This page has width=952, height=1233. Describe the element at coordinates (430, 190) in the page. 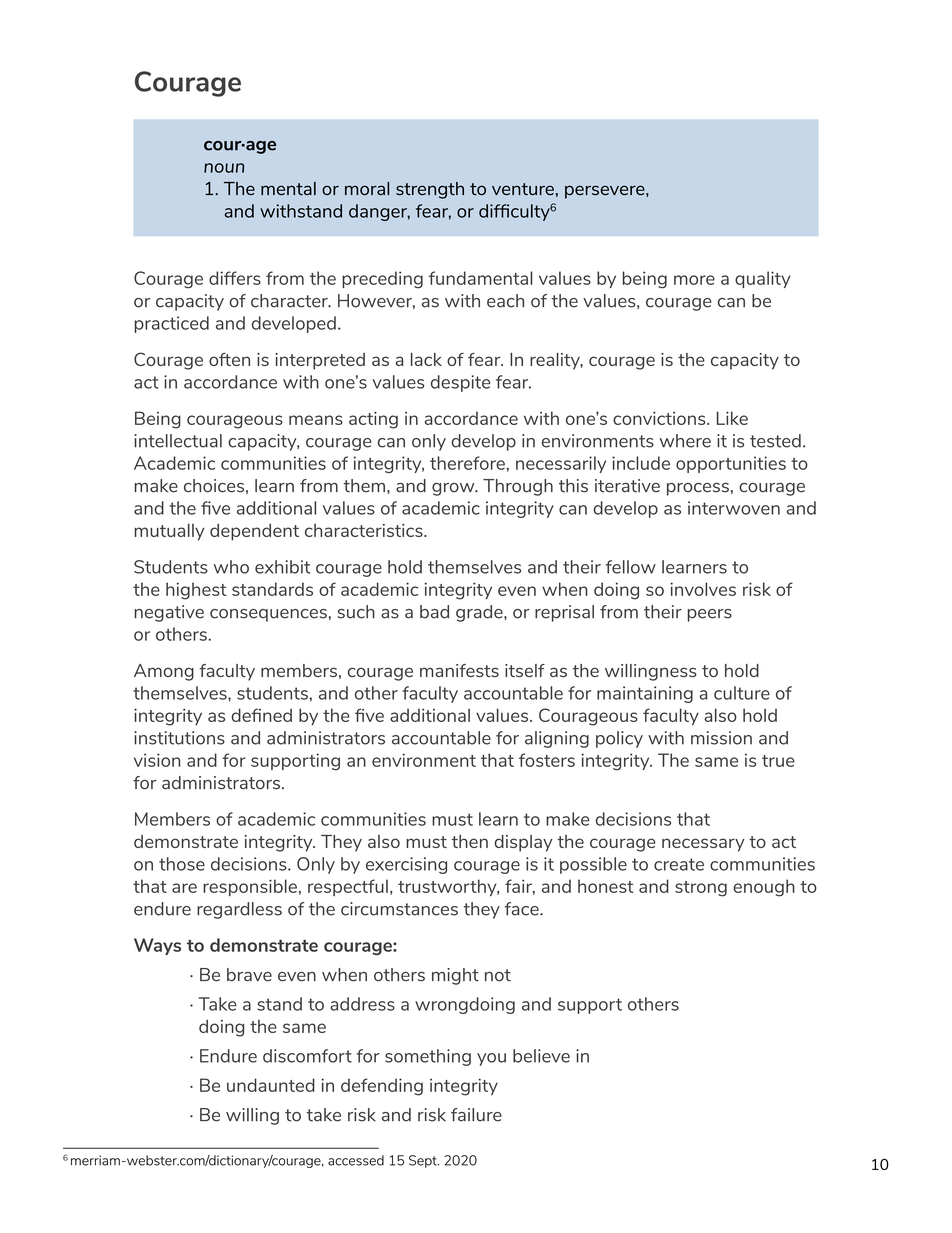

I see `strength` at that location.
